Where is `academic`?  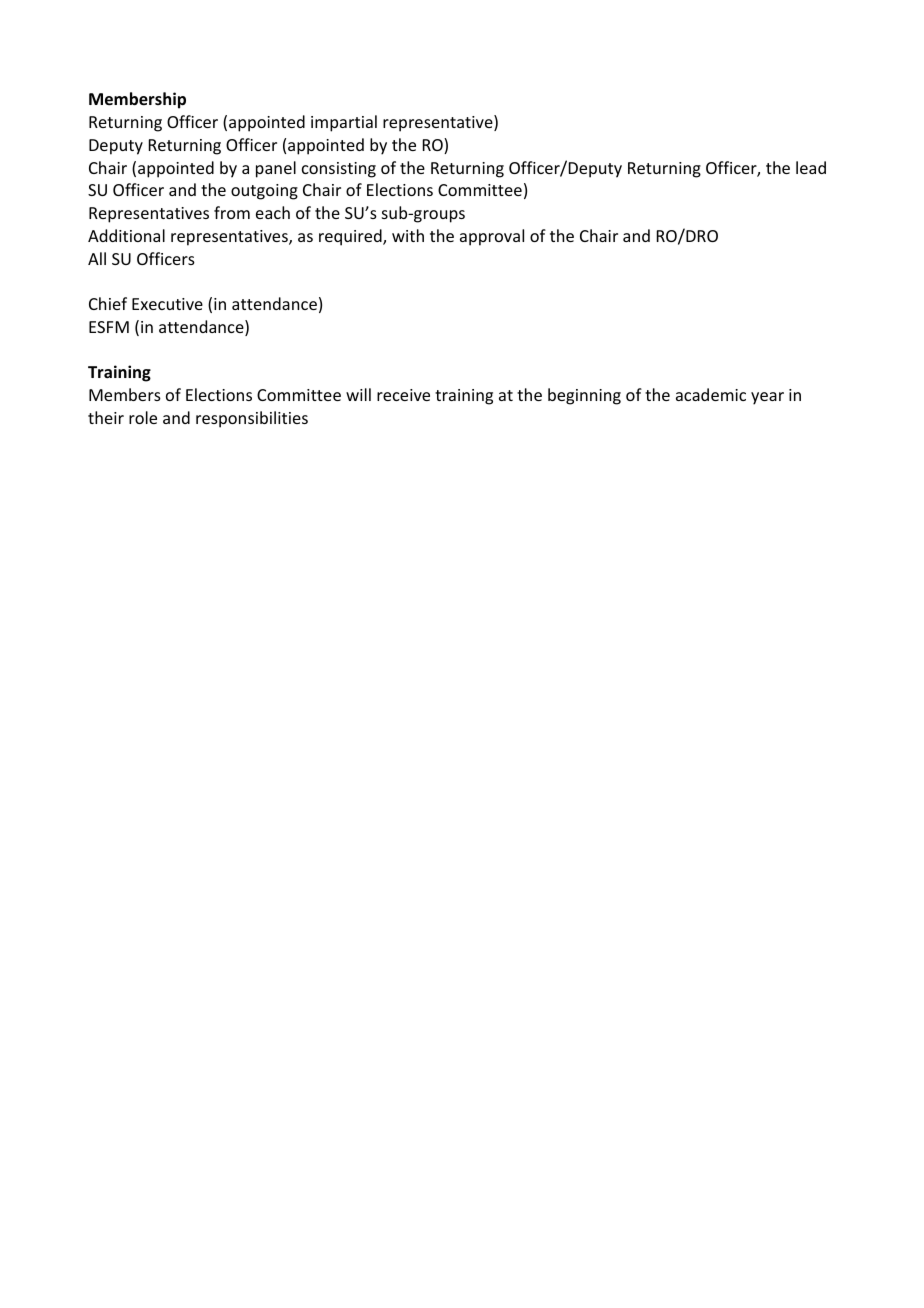
academic is located at coordinates (711, 394).
